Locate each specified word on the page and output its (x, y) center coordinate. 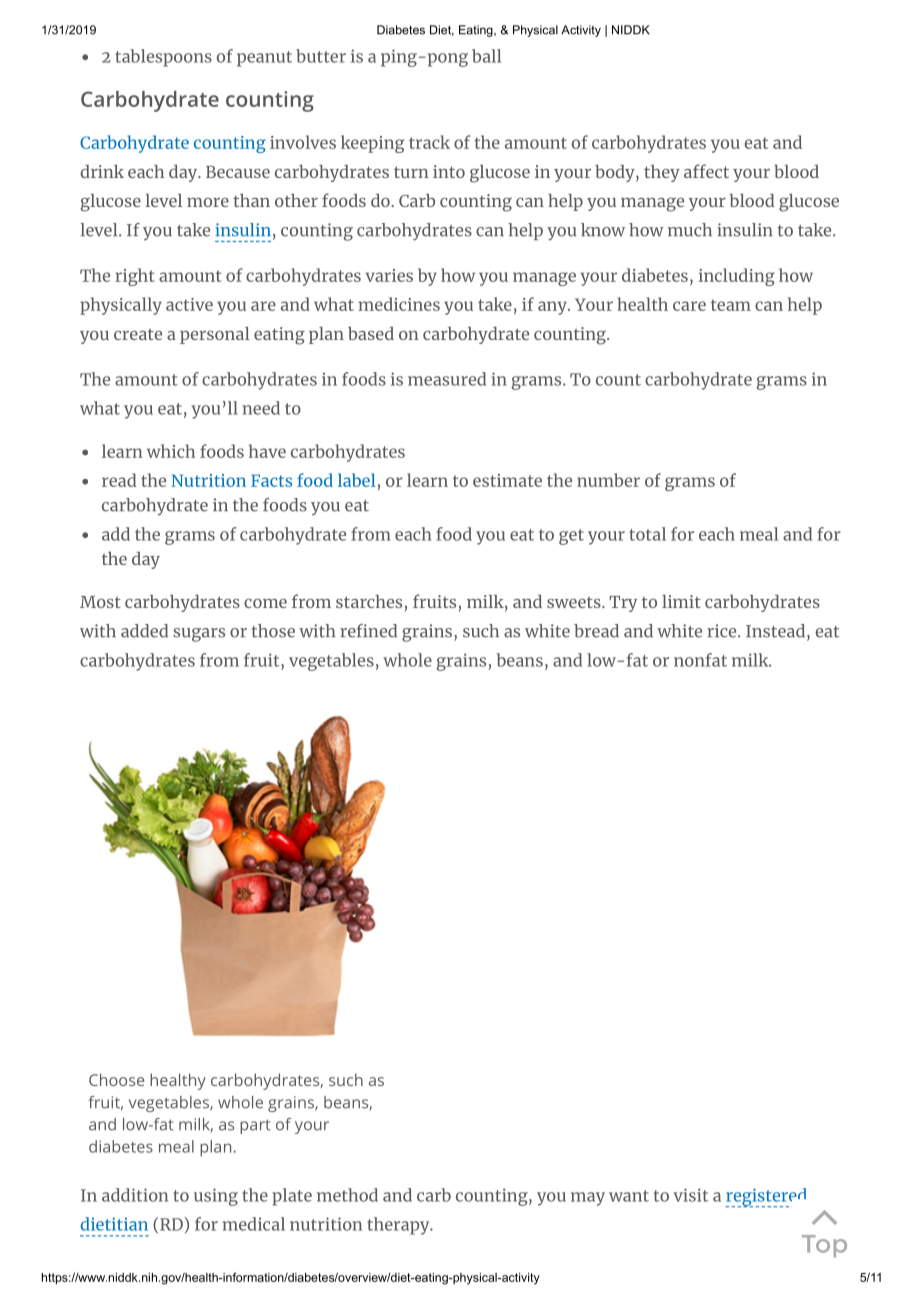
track (429, 142)
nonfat (700, 660)
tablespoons (163, 58)
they (662, 173)
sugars (199, 635)
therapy (399, 1226)
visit (691, 1195)
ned (381, 631)
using (216, 1197)
